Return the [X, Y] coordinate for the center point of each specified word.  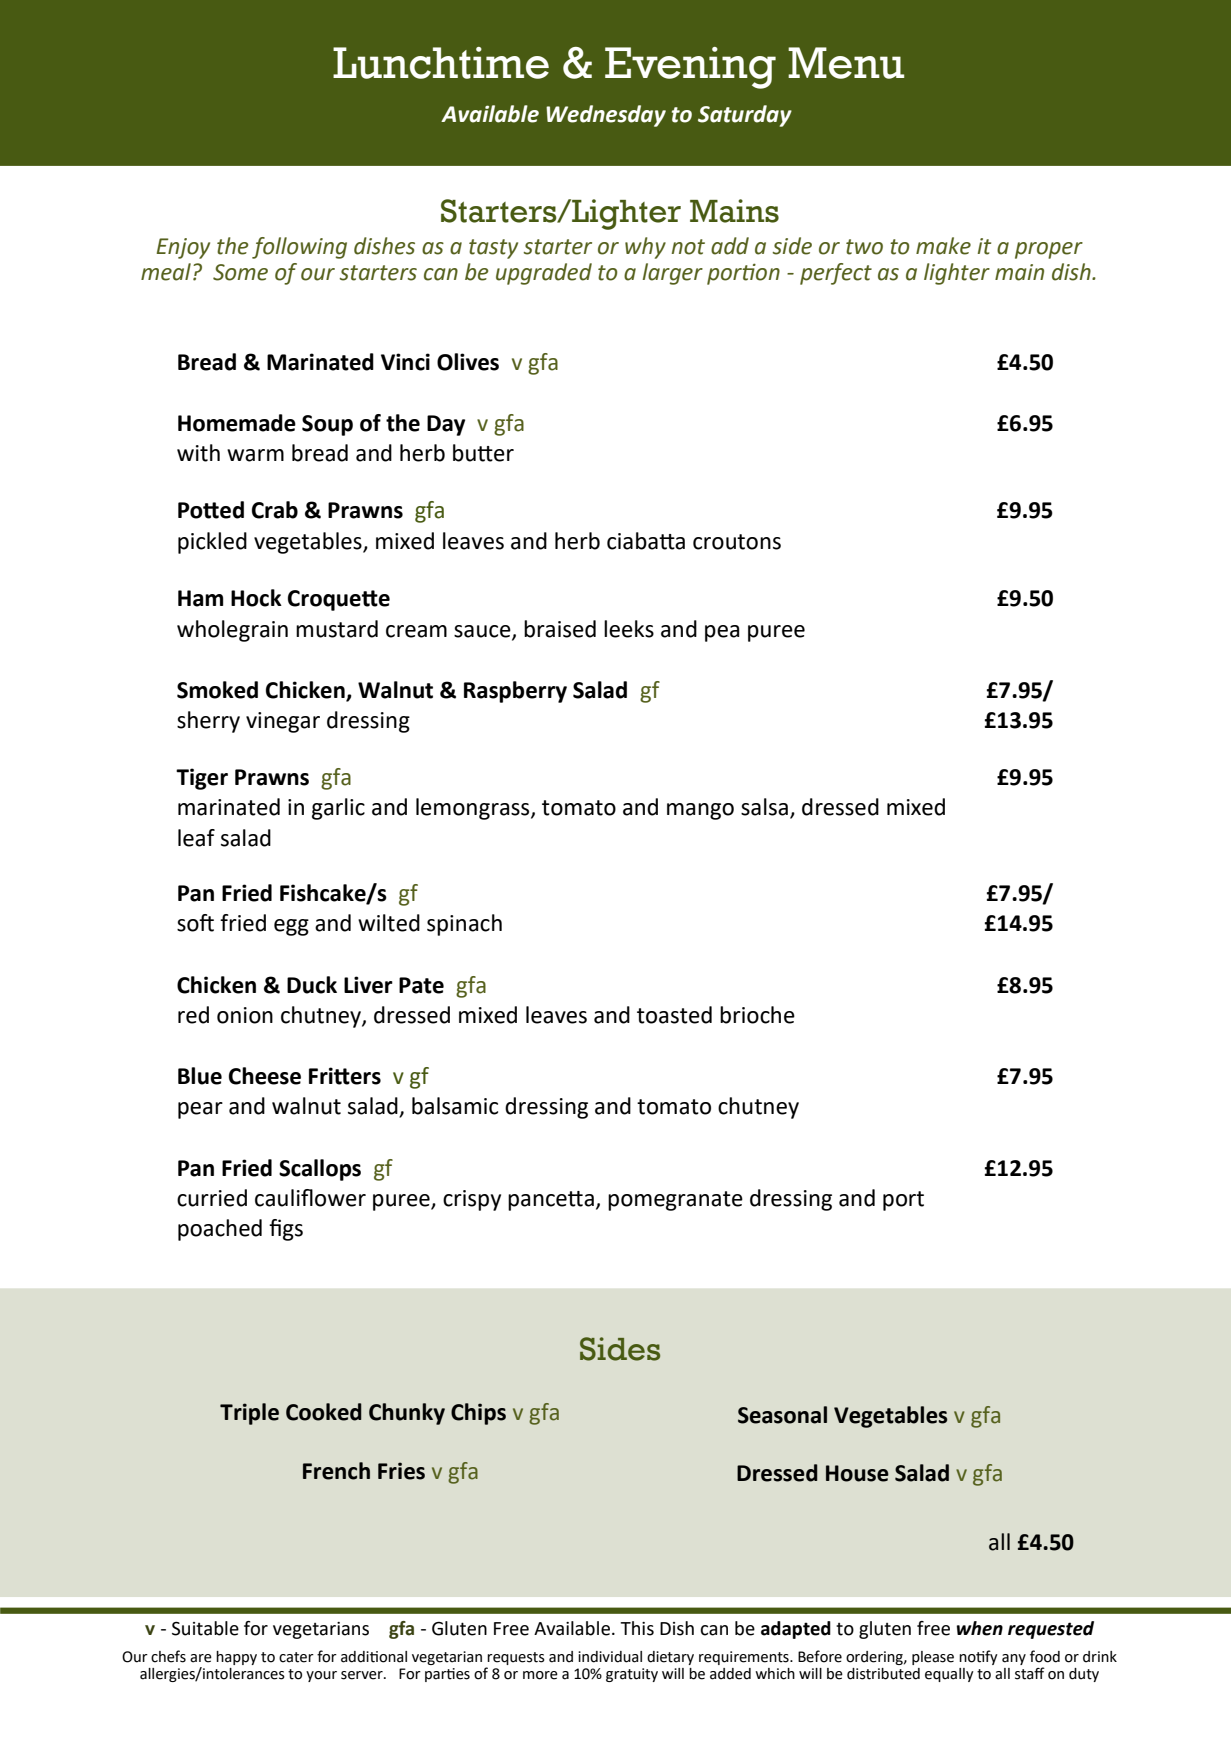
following [299, 248]
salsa [764, 807]
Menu [846, 63]
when [980, 1628]
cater [296, 1657]
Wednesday [606, 116]
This [637, 1628]
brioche [757, 1015]
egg [291, 927]
